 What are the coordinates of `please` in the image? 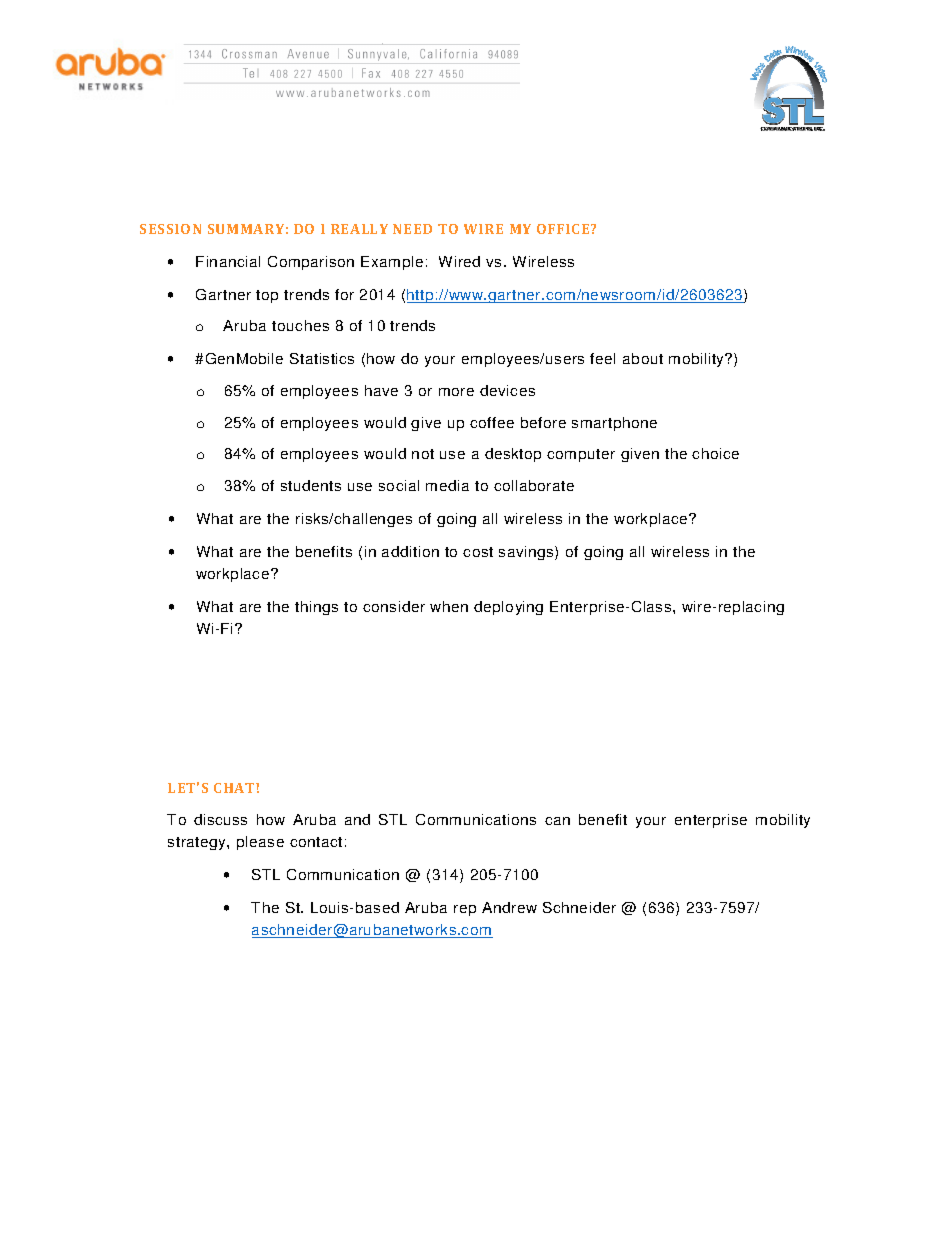 It's located at (260, 843).
